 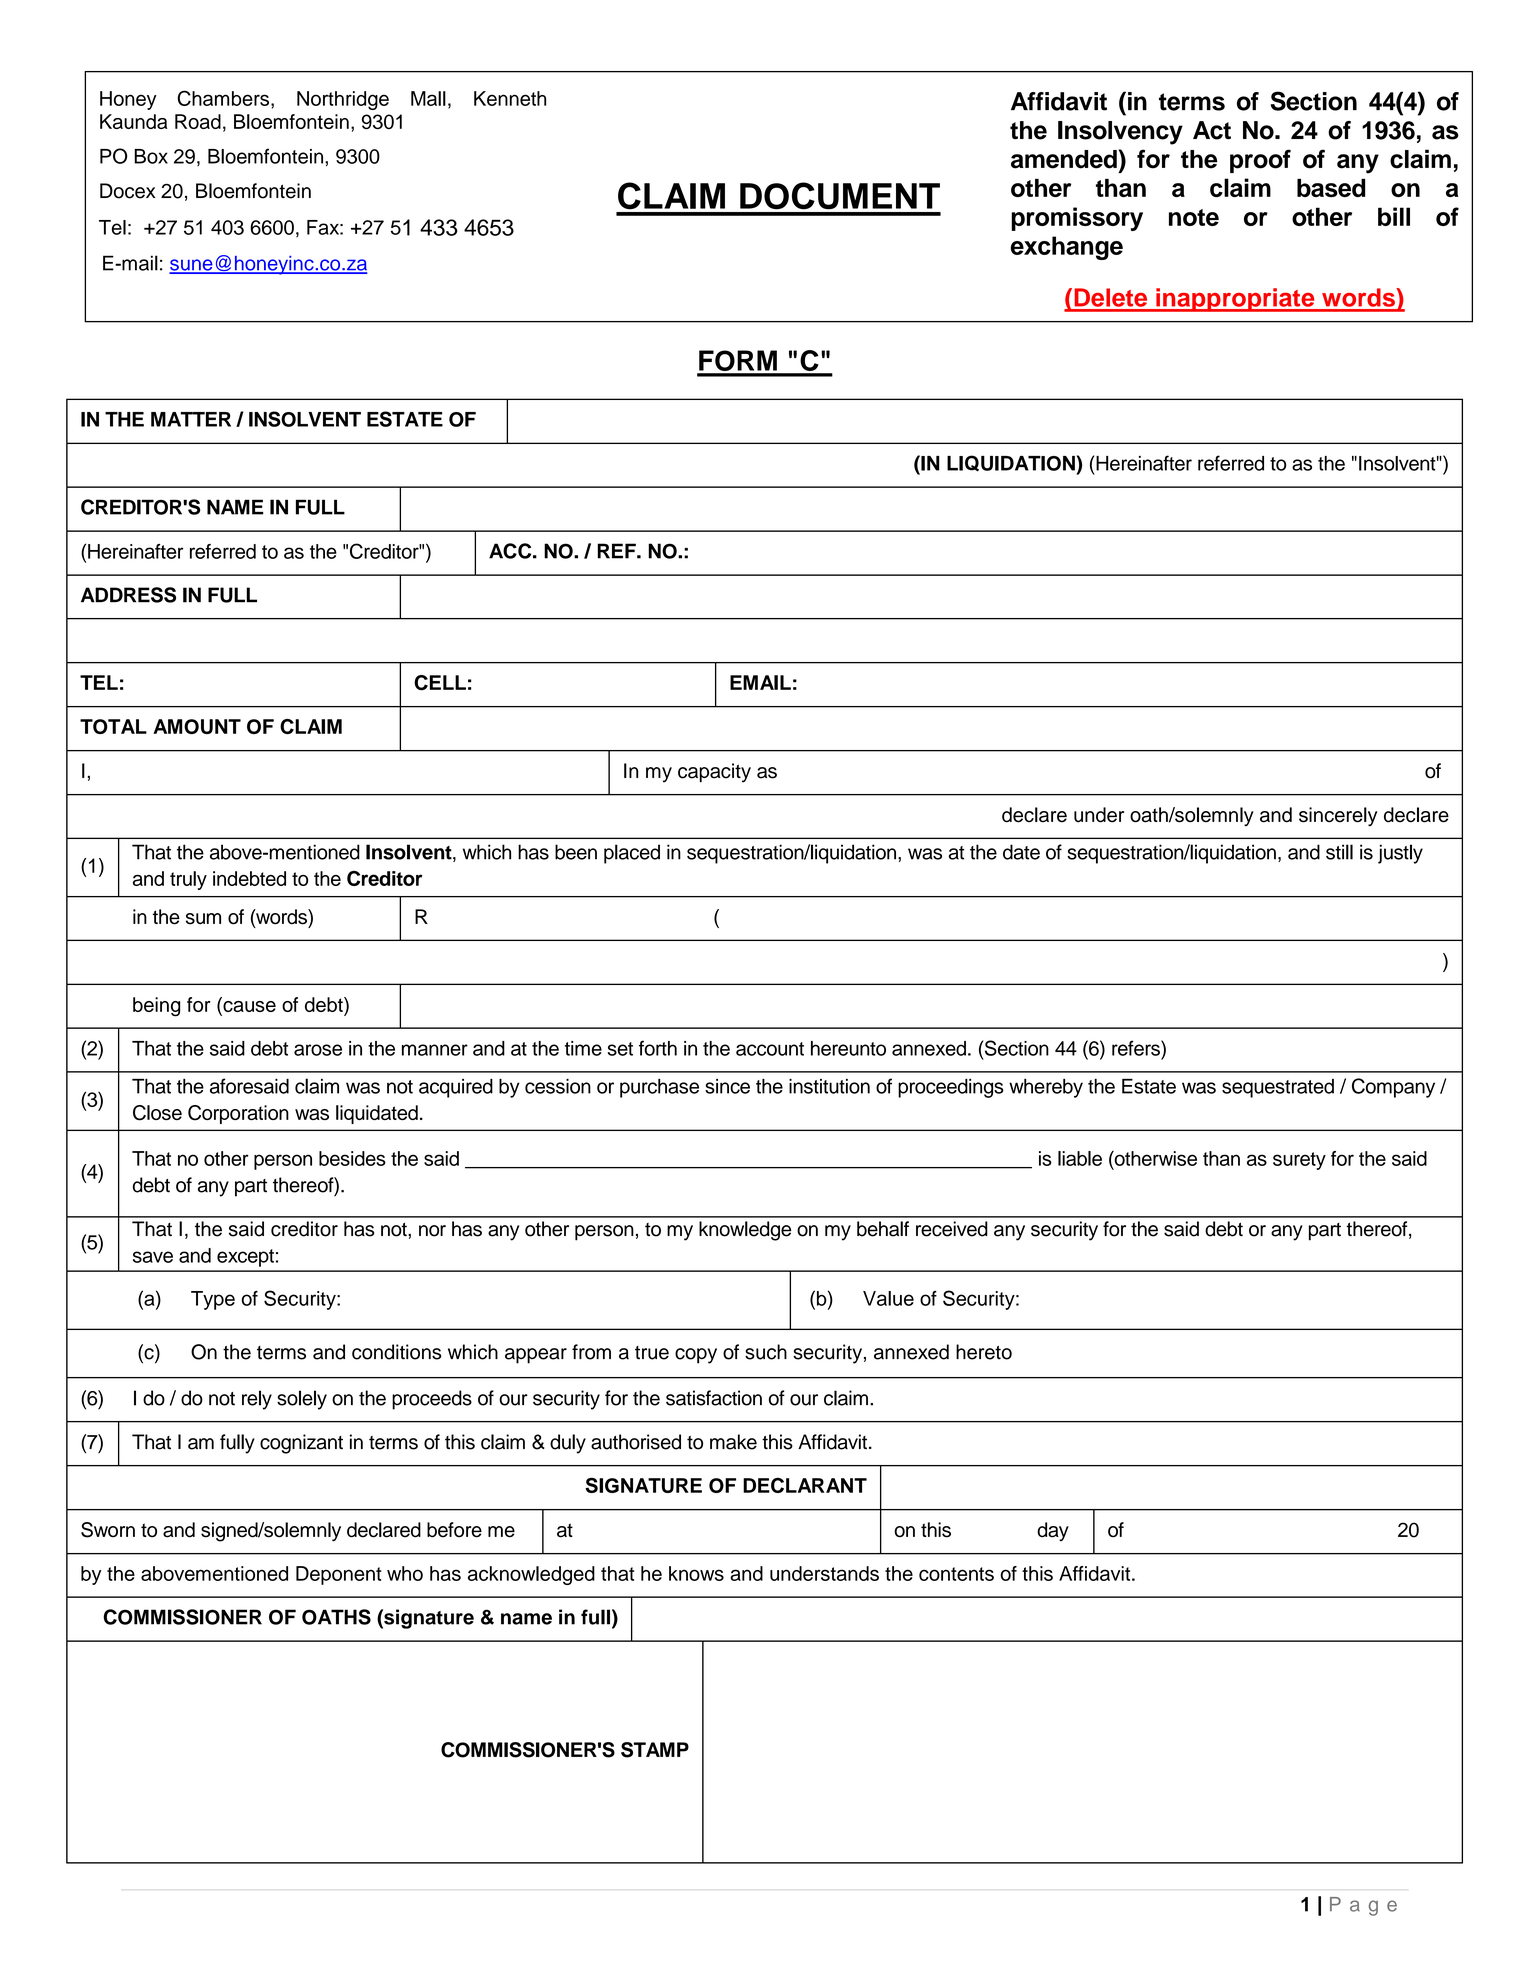 What do you see at coordinates (1137, 1048) in the document?
I see `refers` at bounding box center [1137, 1048].
